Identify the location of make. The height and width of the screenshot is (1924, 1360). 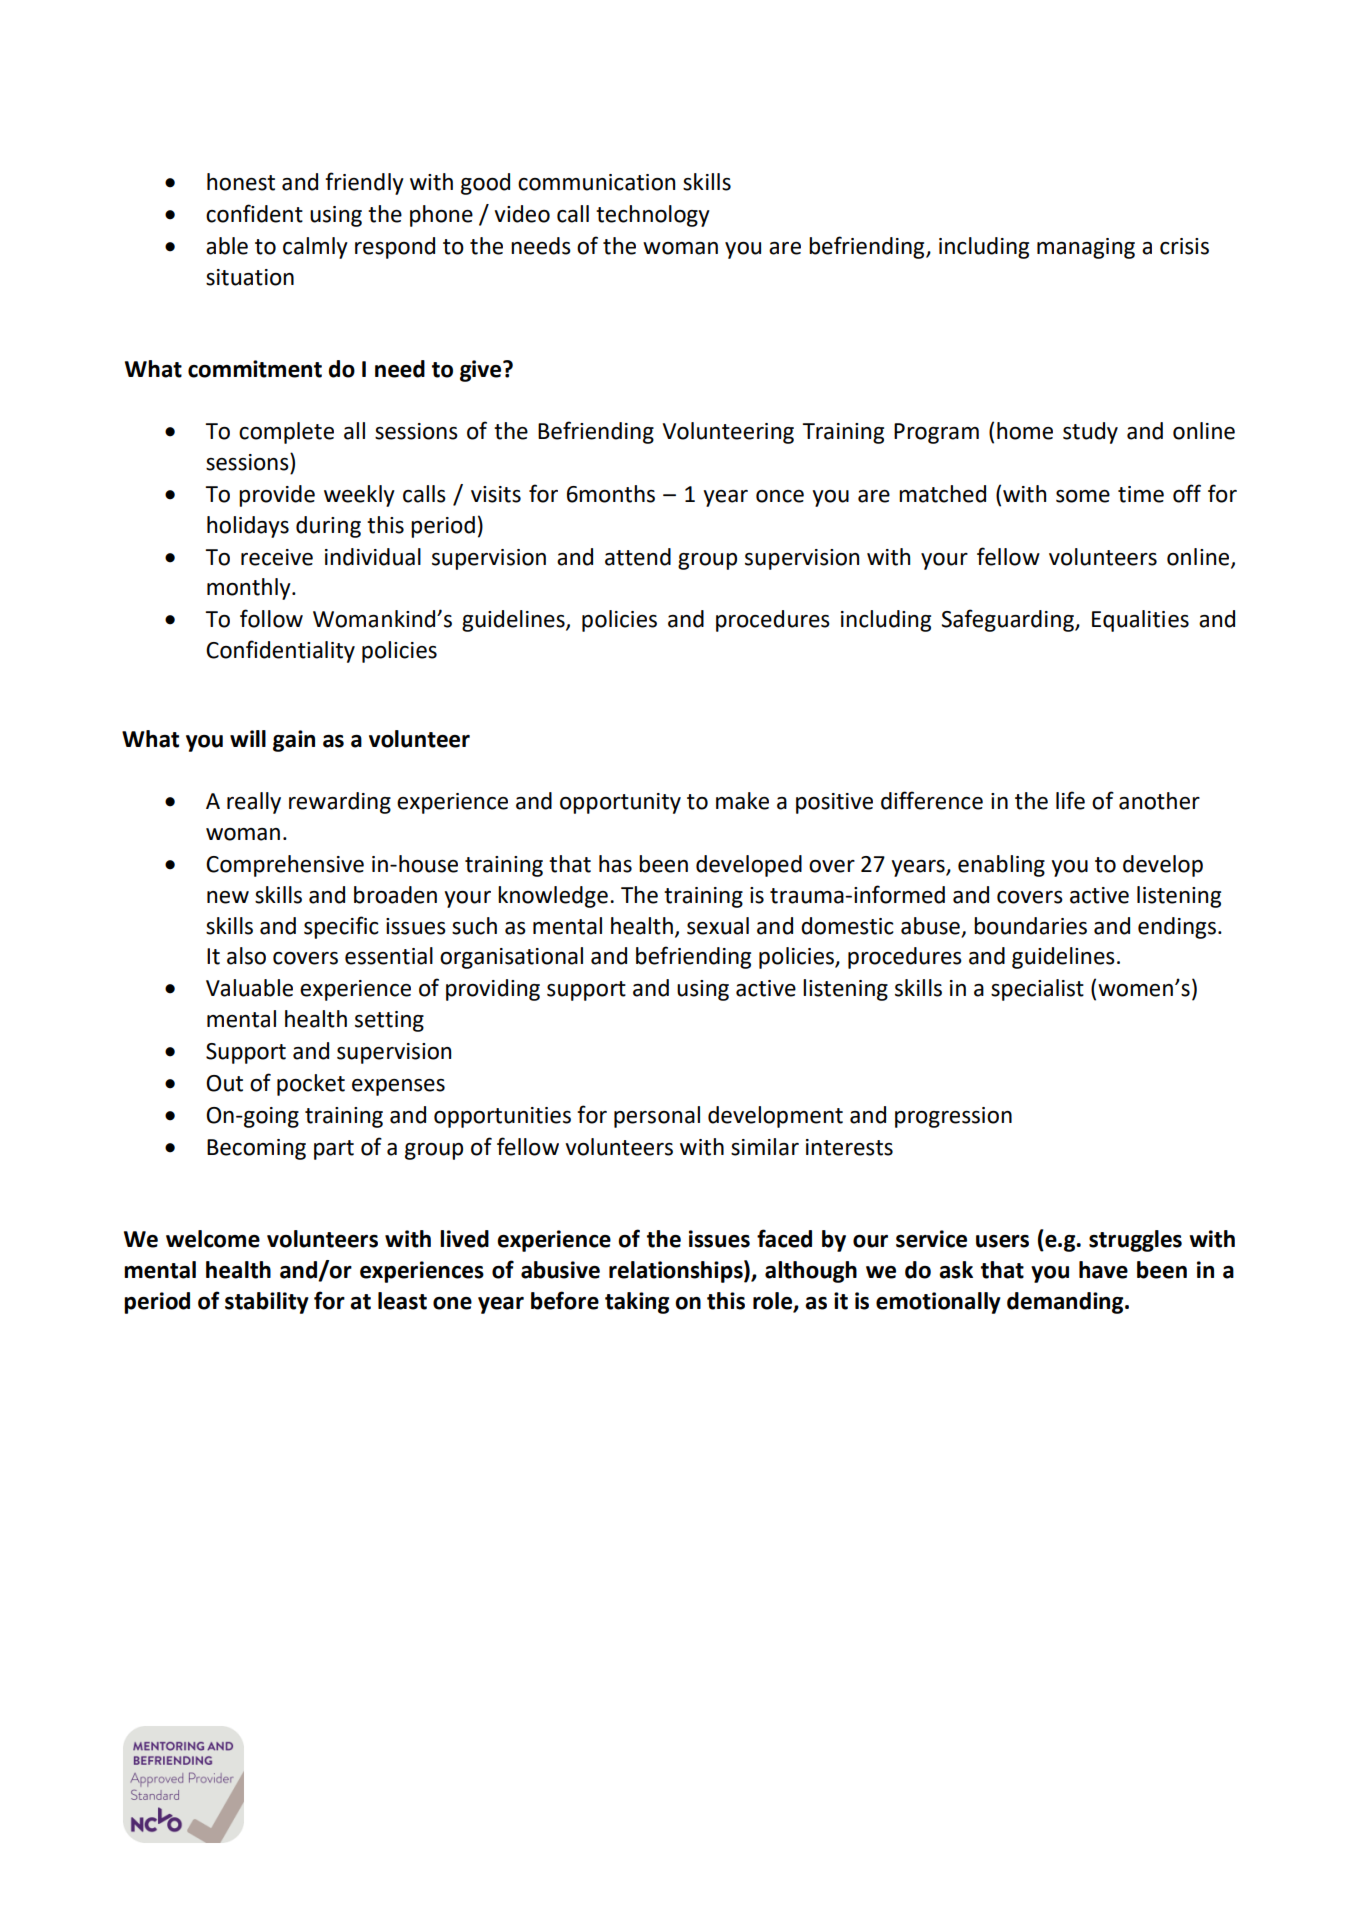
(742, 801).
